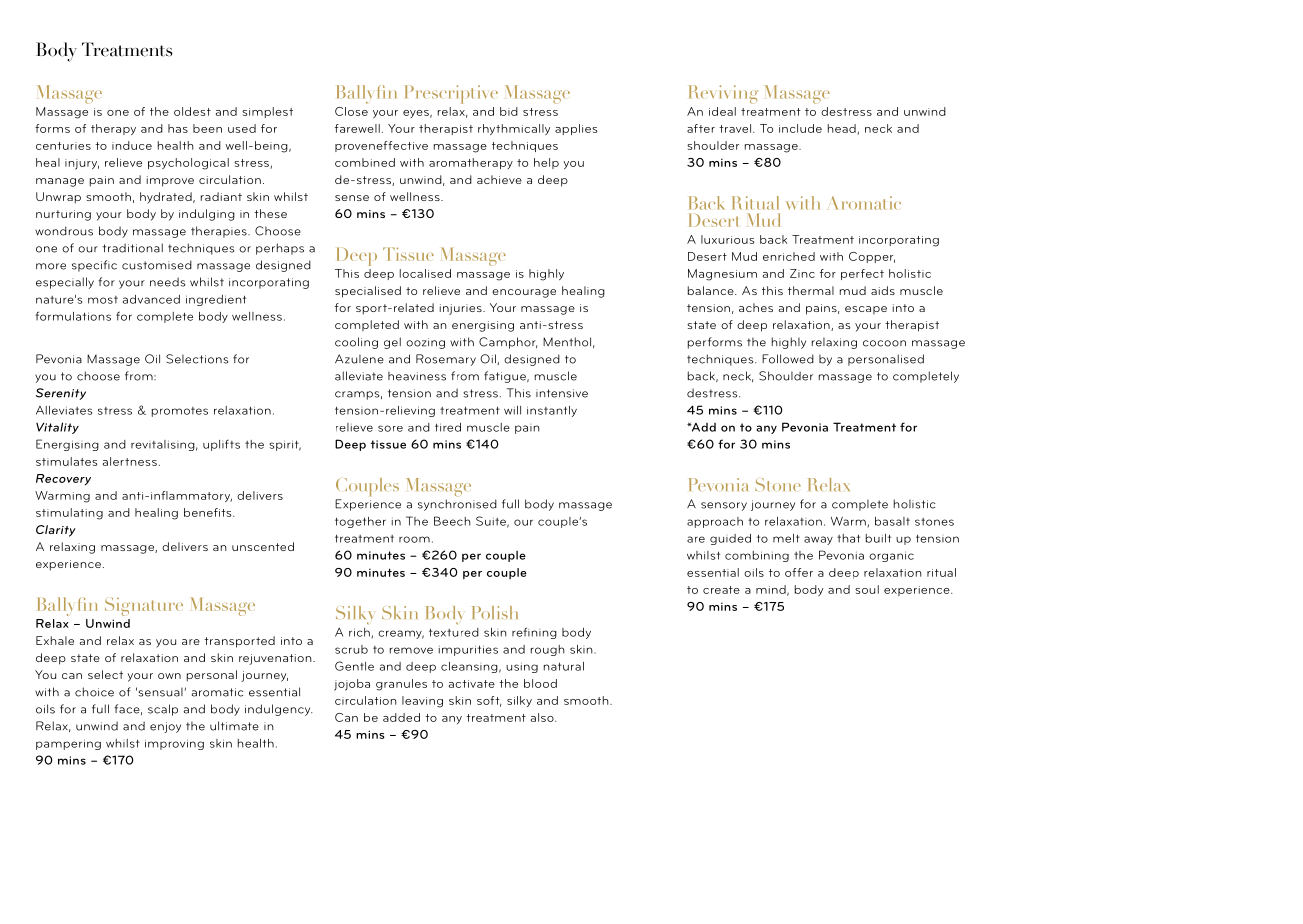  What do you see at coordinates (165, 727) in the screenshot?
I see `enjoy` at bounding box center [165, 727].
